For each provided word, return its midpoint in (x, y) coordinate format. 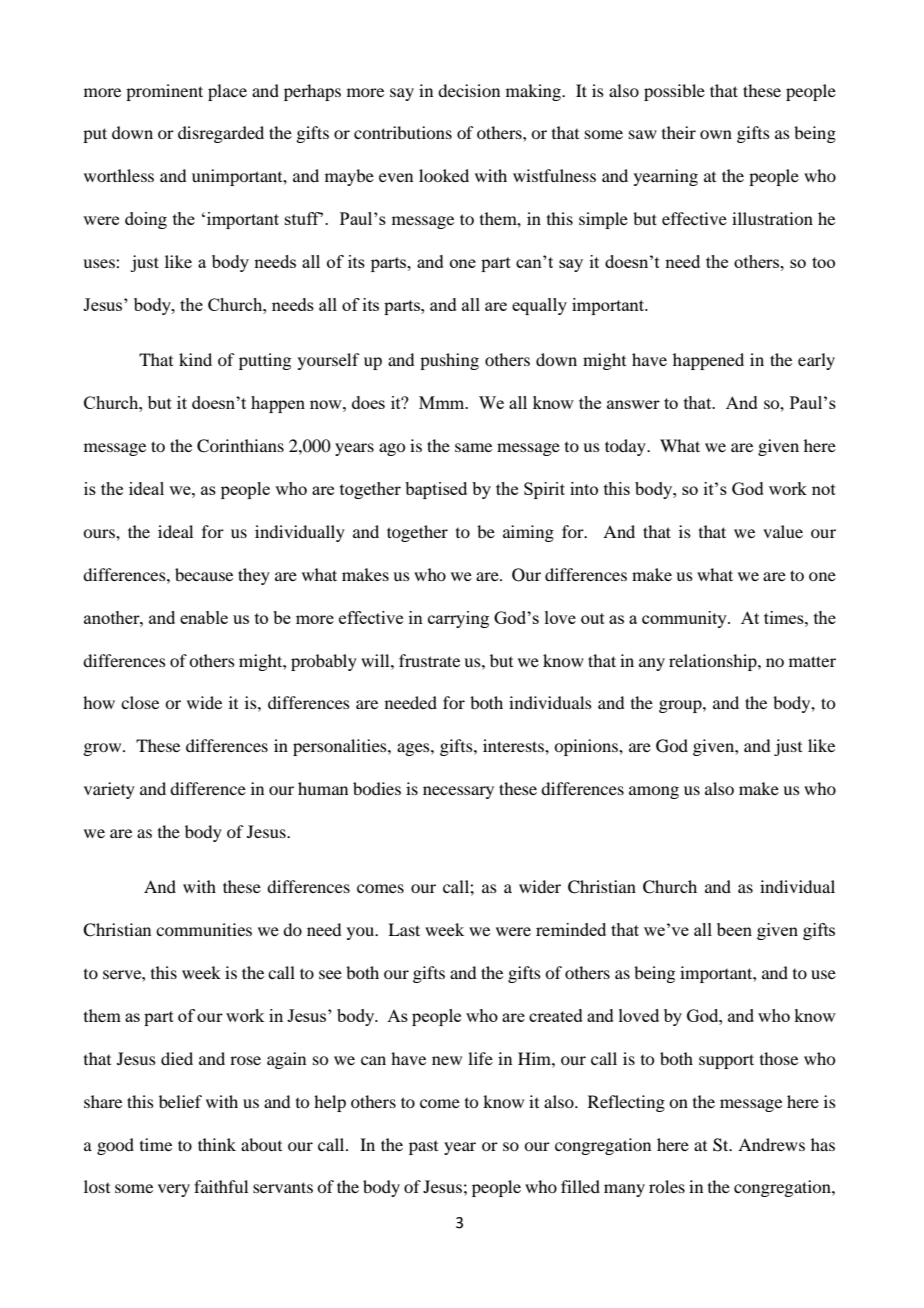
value (783, 531)
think (217, 1144)
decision (469, 90)
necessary (458, 792)
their (679, 132)
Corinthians (240, 446)
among (654, 792)
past (423, 1148)
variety (109, 790)
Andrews (771, 1144)
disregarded (221, 134)
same (473, 447)
